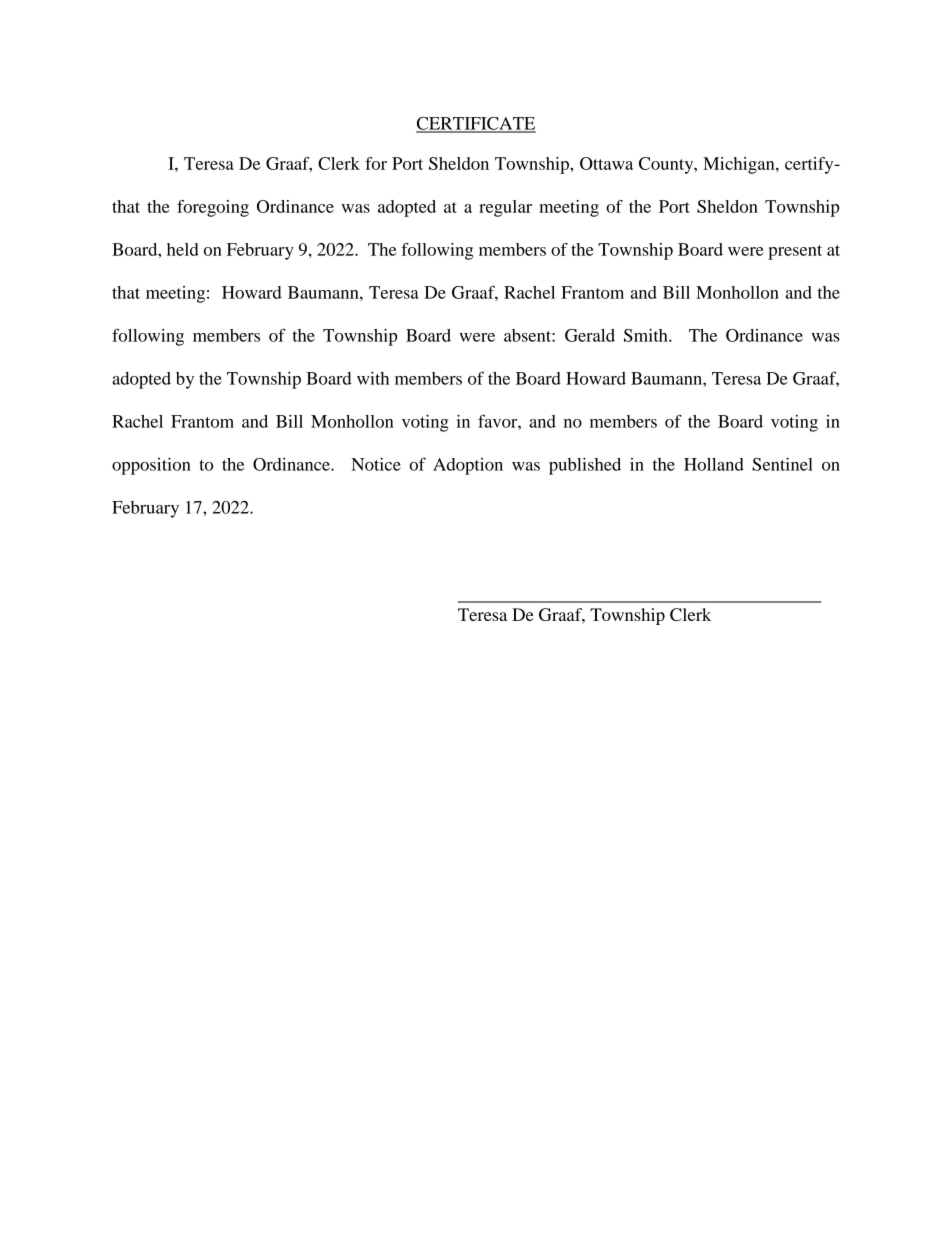 The image size is (952, 1233). I want to click on Smith, so click(647, 335).
